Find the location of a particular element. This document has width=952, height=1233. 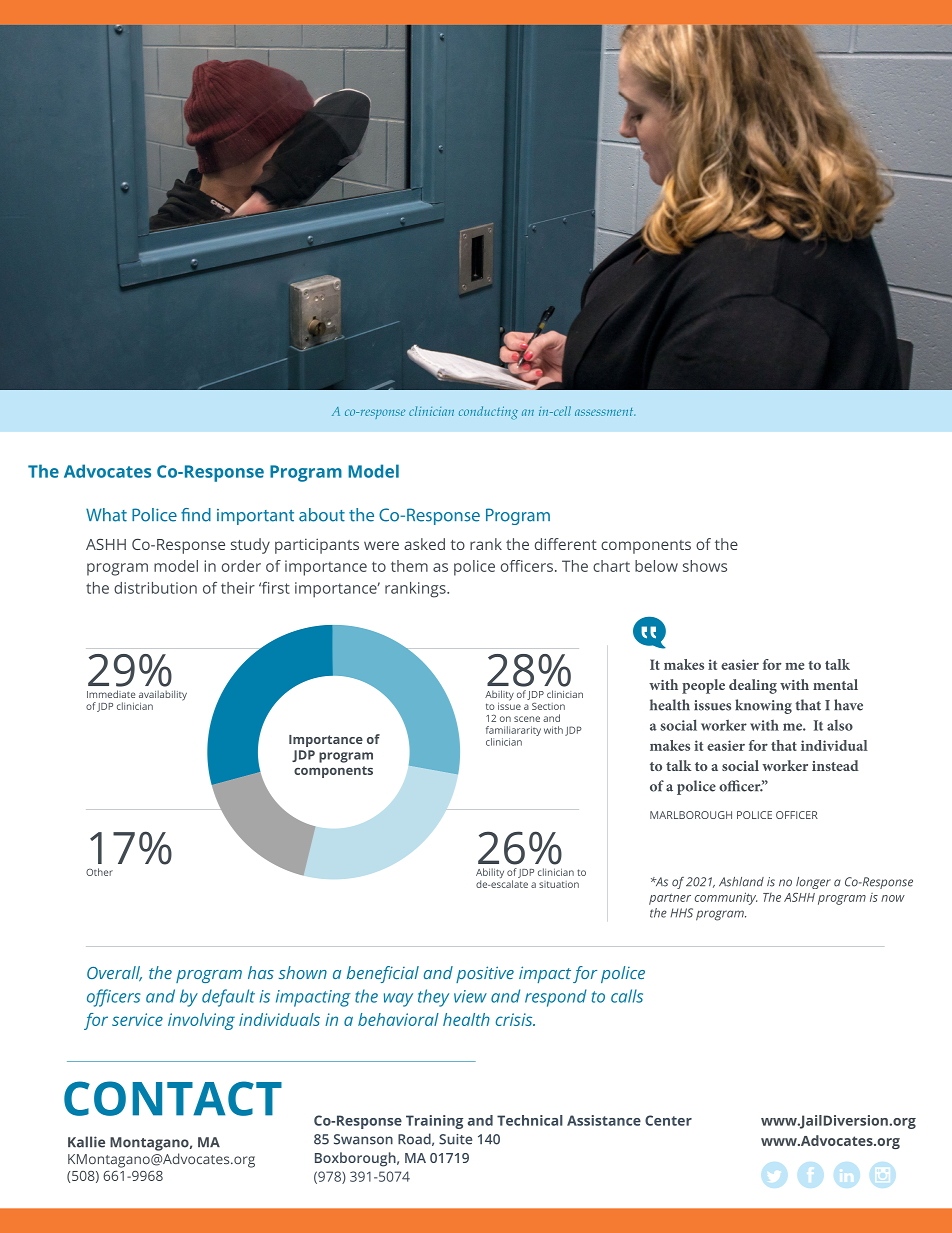

situation is located at coordinates (559, 884).
